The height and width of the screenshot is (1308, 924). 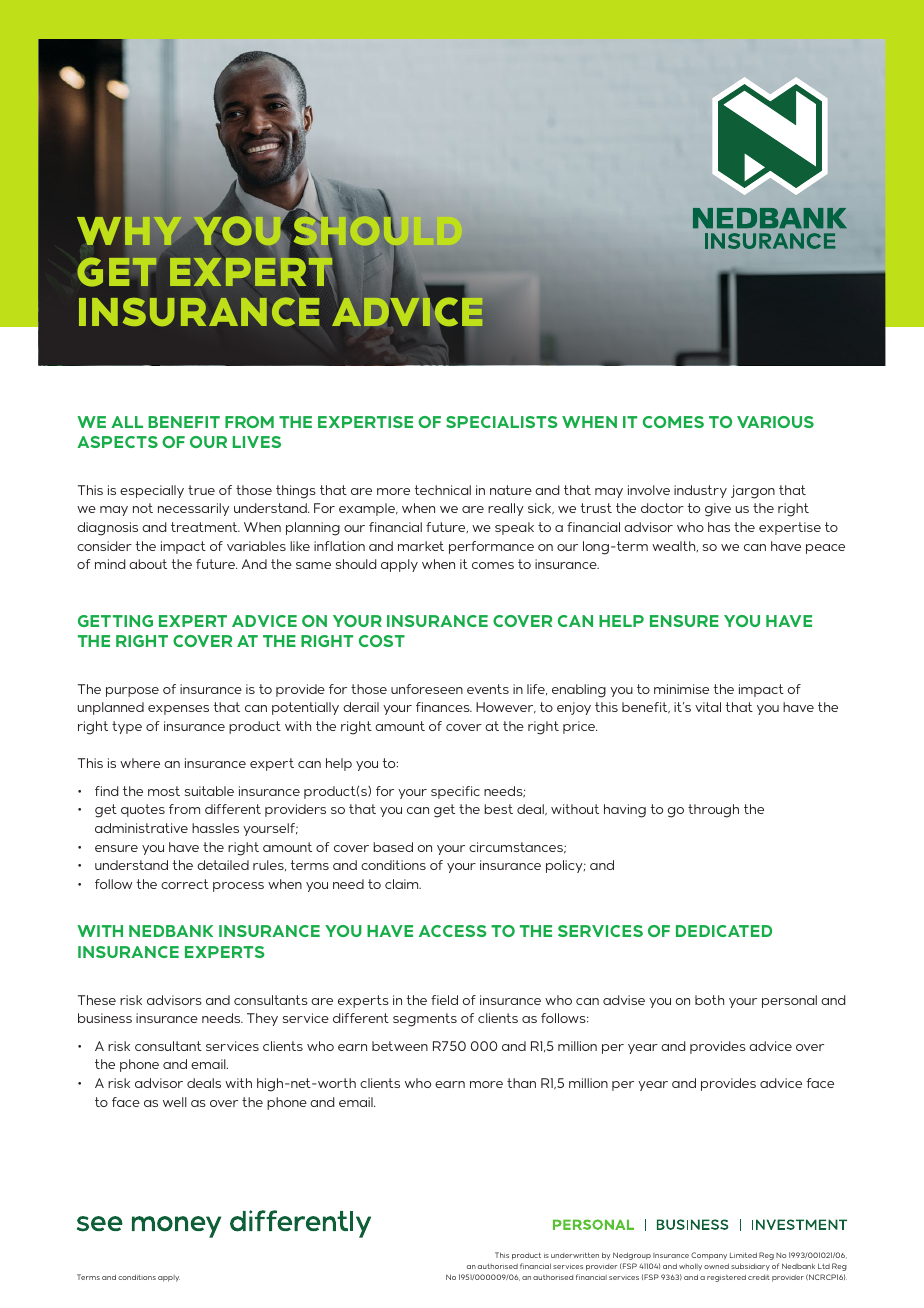 I want to click on SPECIALISTS, so click(x=502, y=422).
